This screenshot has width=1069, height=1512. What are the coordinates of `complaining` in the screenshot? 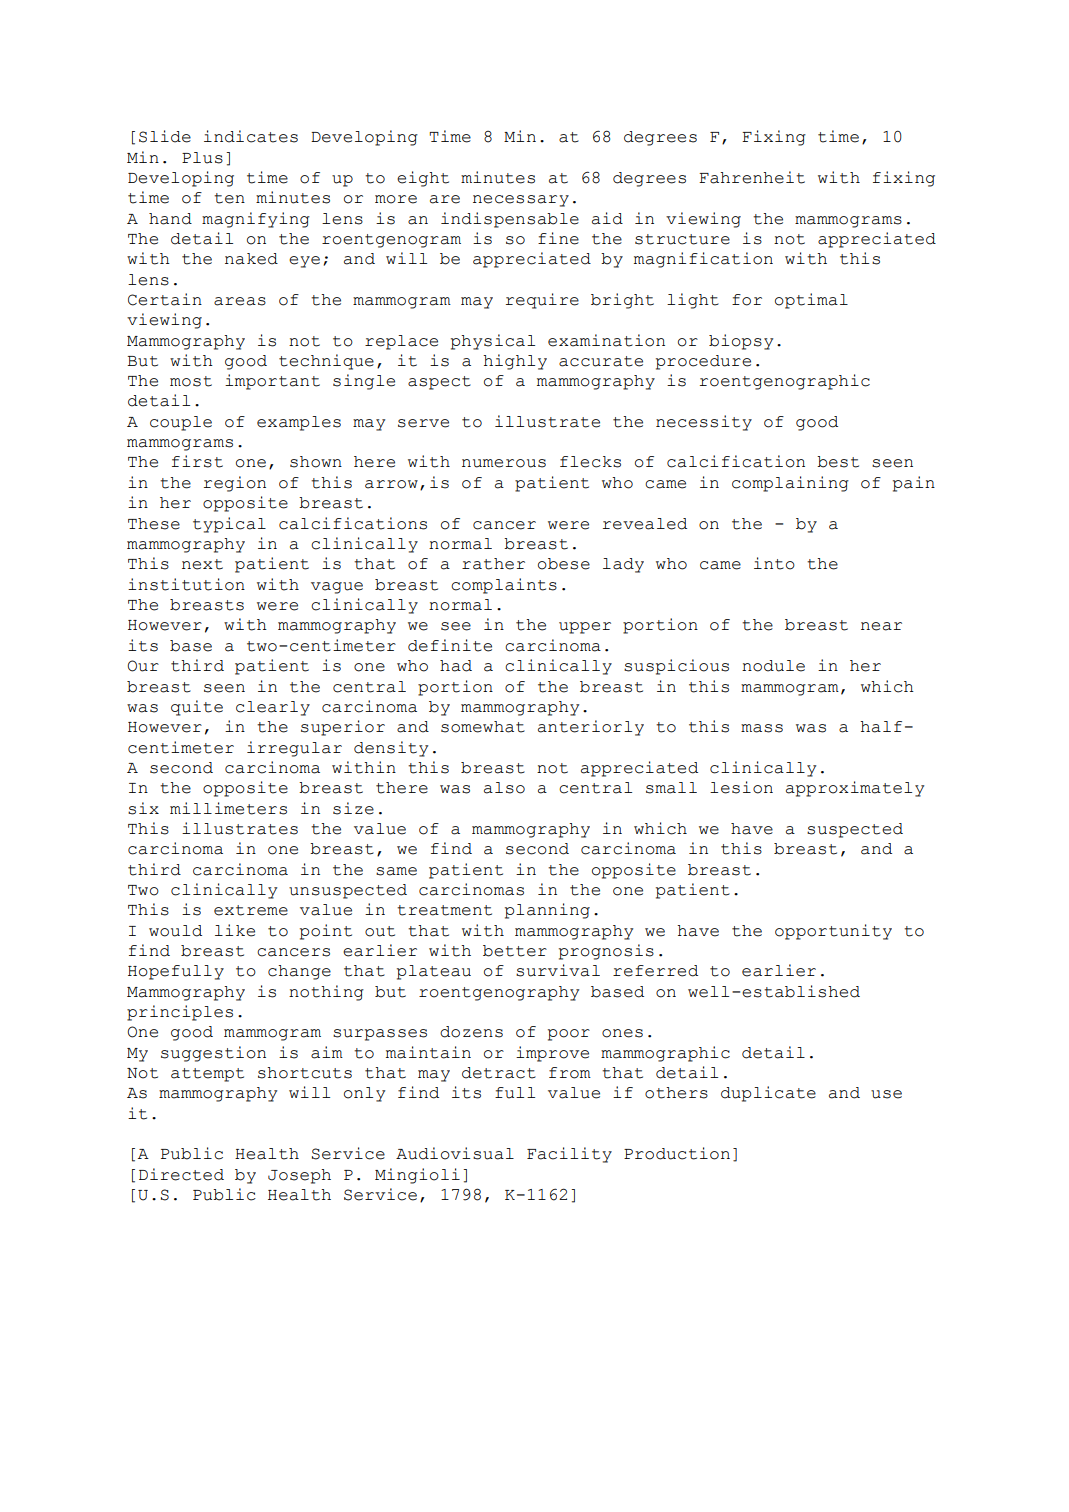 It's located at (790, 484).
